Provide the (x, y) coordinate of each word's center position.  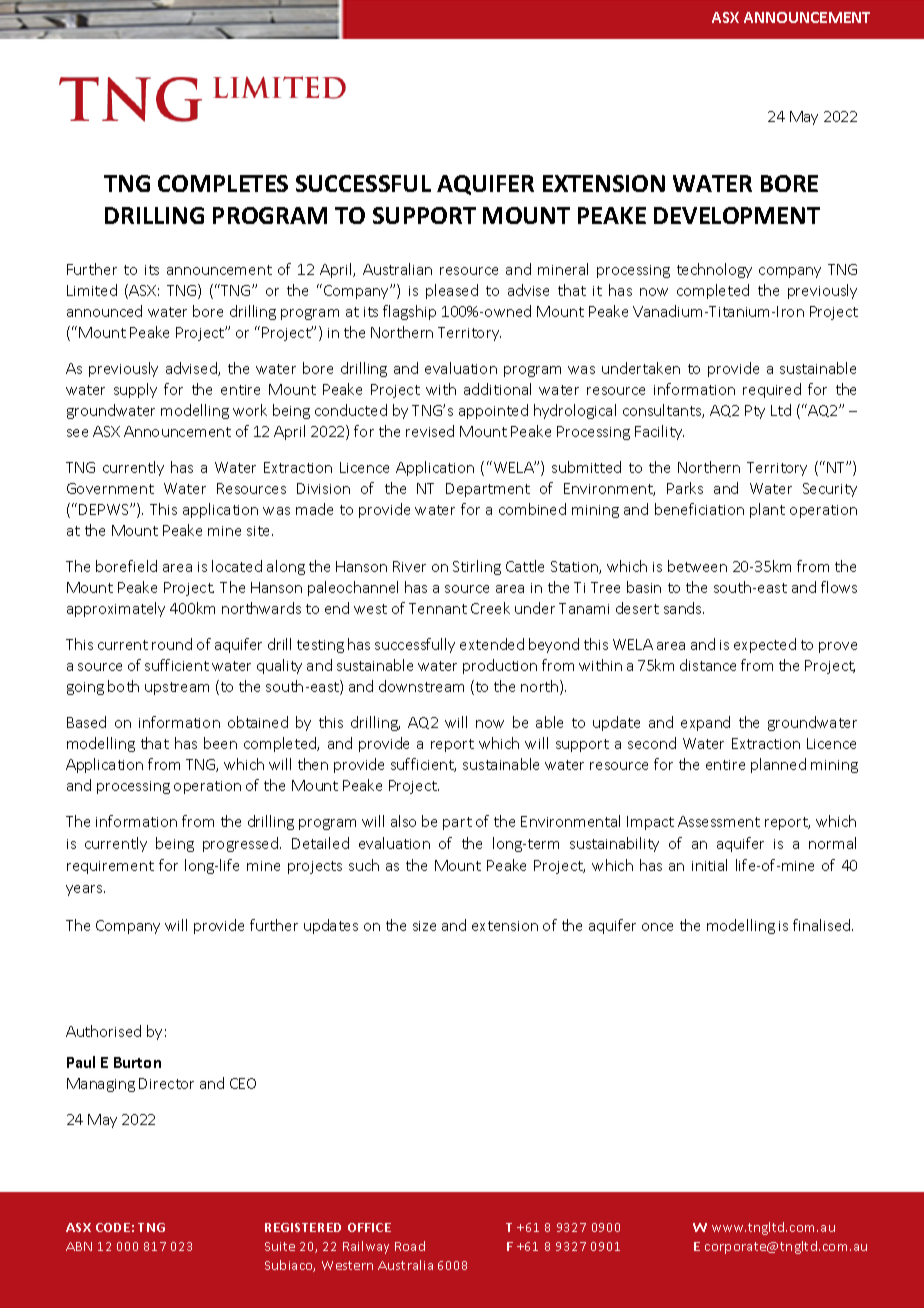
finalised (823, 925)
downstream (421, 686)
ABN (79, 1246)
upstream (177, 688)
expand (705, 723)
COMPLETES (223, 183)
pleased (452, 291)
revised (430, 431)
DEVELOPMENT (737, 215)
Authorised (103, 1031)
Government (110, 488)
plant (767, 510)
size (424, 926)
